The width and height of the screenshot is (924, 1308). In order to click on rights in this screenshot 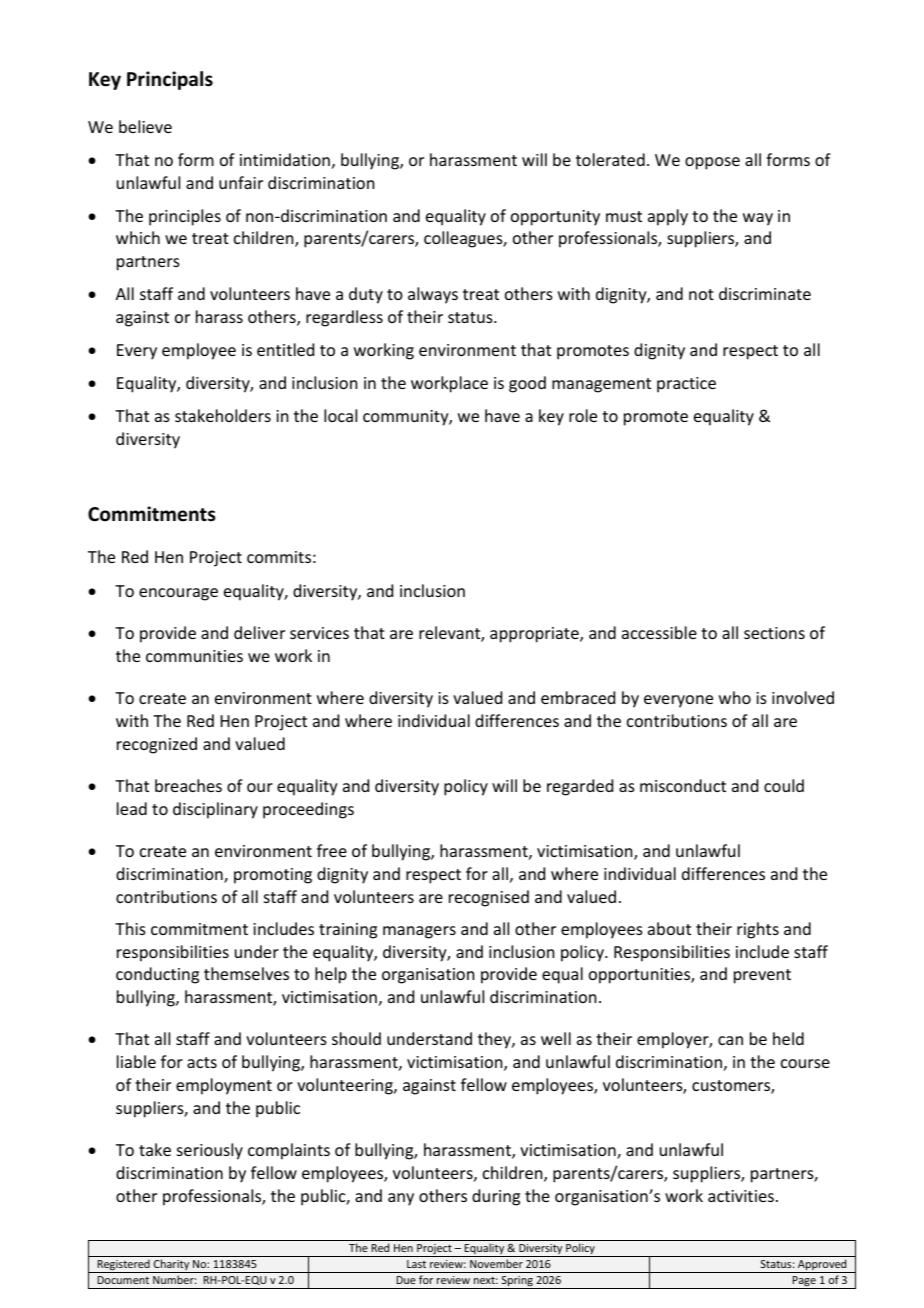, I will do `click(758, 930)`.
